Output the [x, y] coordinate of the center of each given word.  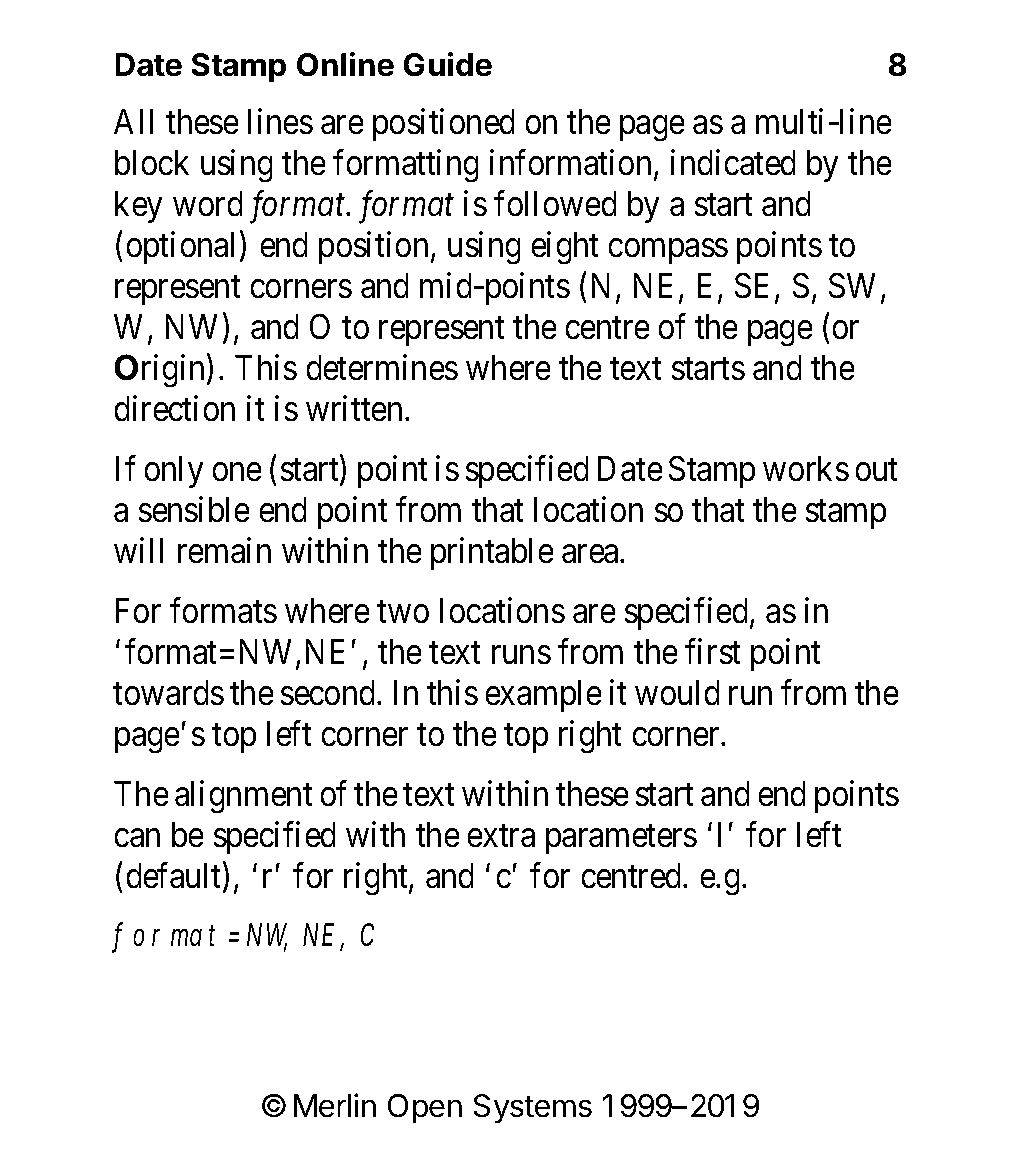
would [677, 693]
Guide [447, 64]
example [543, 696]
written [354, 409]
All [133, 121]
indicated [733, 163]
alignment [244, 797]
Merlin [335, 1105]
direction [174, 409]
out [876, 470]
